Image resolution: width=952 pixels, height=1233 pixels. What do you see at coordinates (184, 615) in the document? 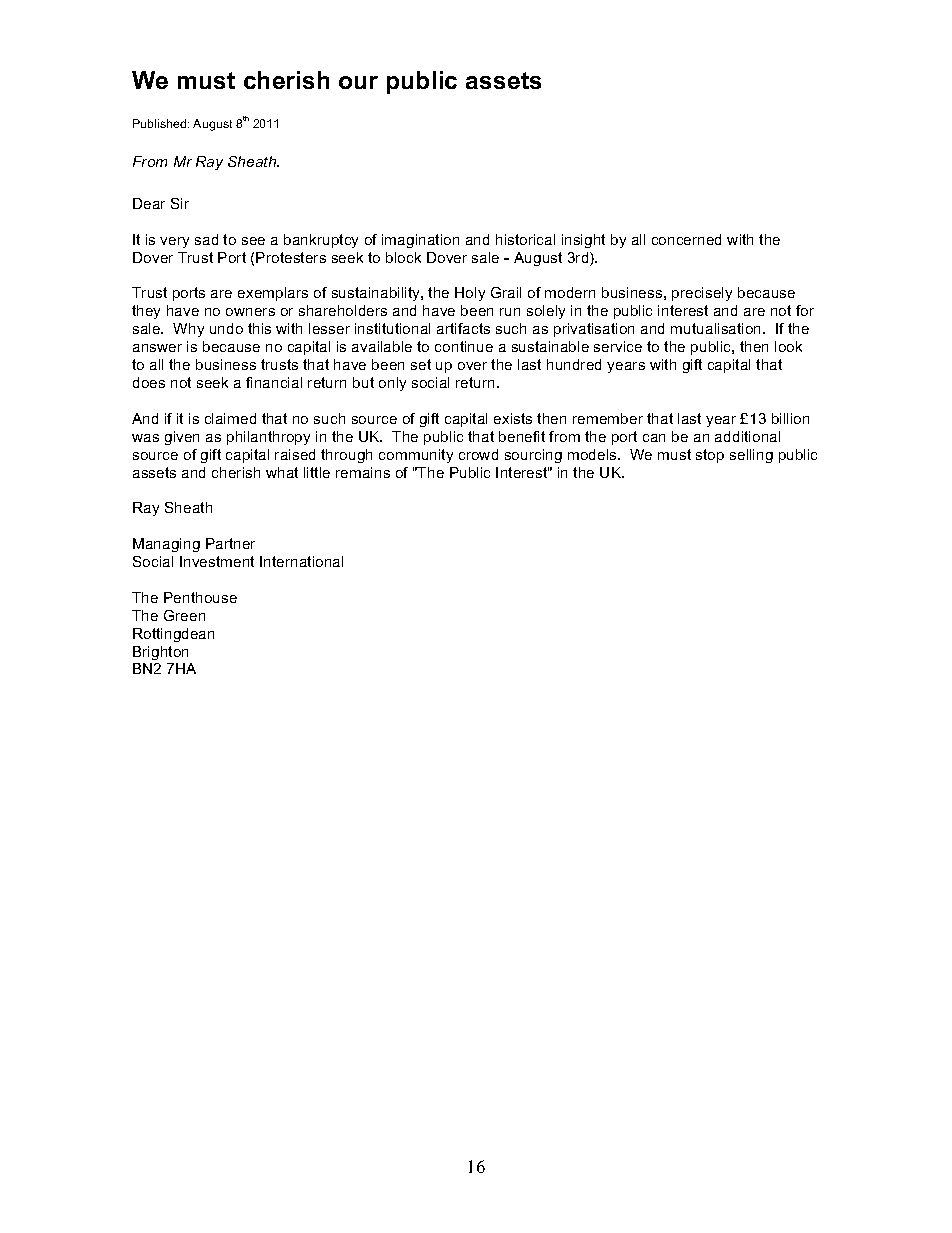
I see `Green` at bounding box center [184, 615].
